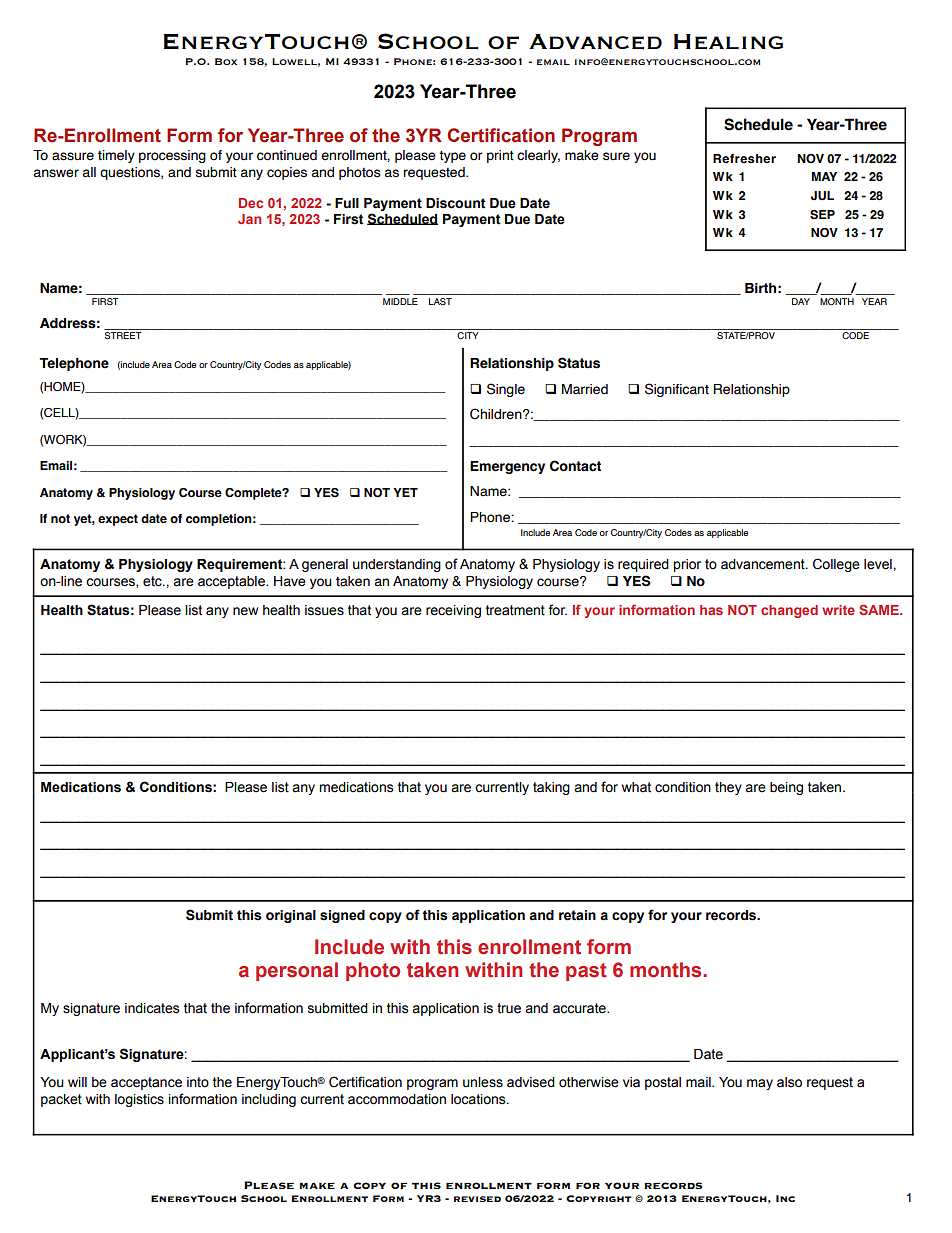  I want to click on logistics, so click(139, 1100).
